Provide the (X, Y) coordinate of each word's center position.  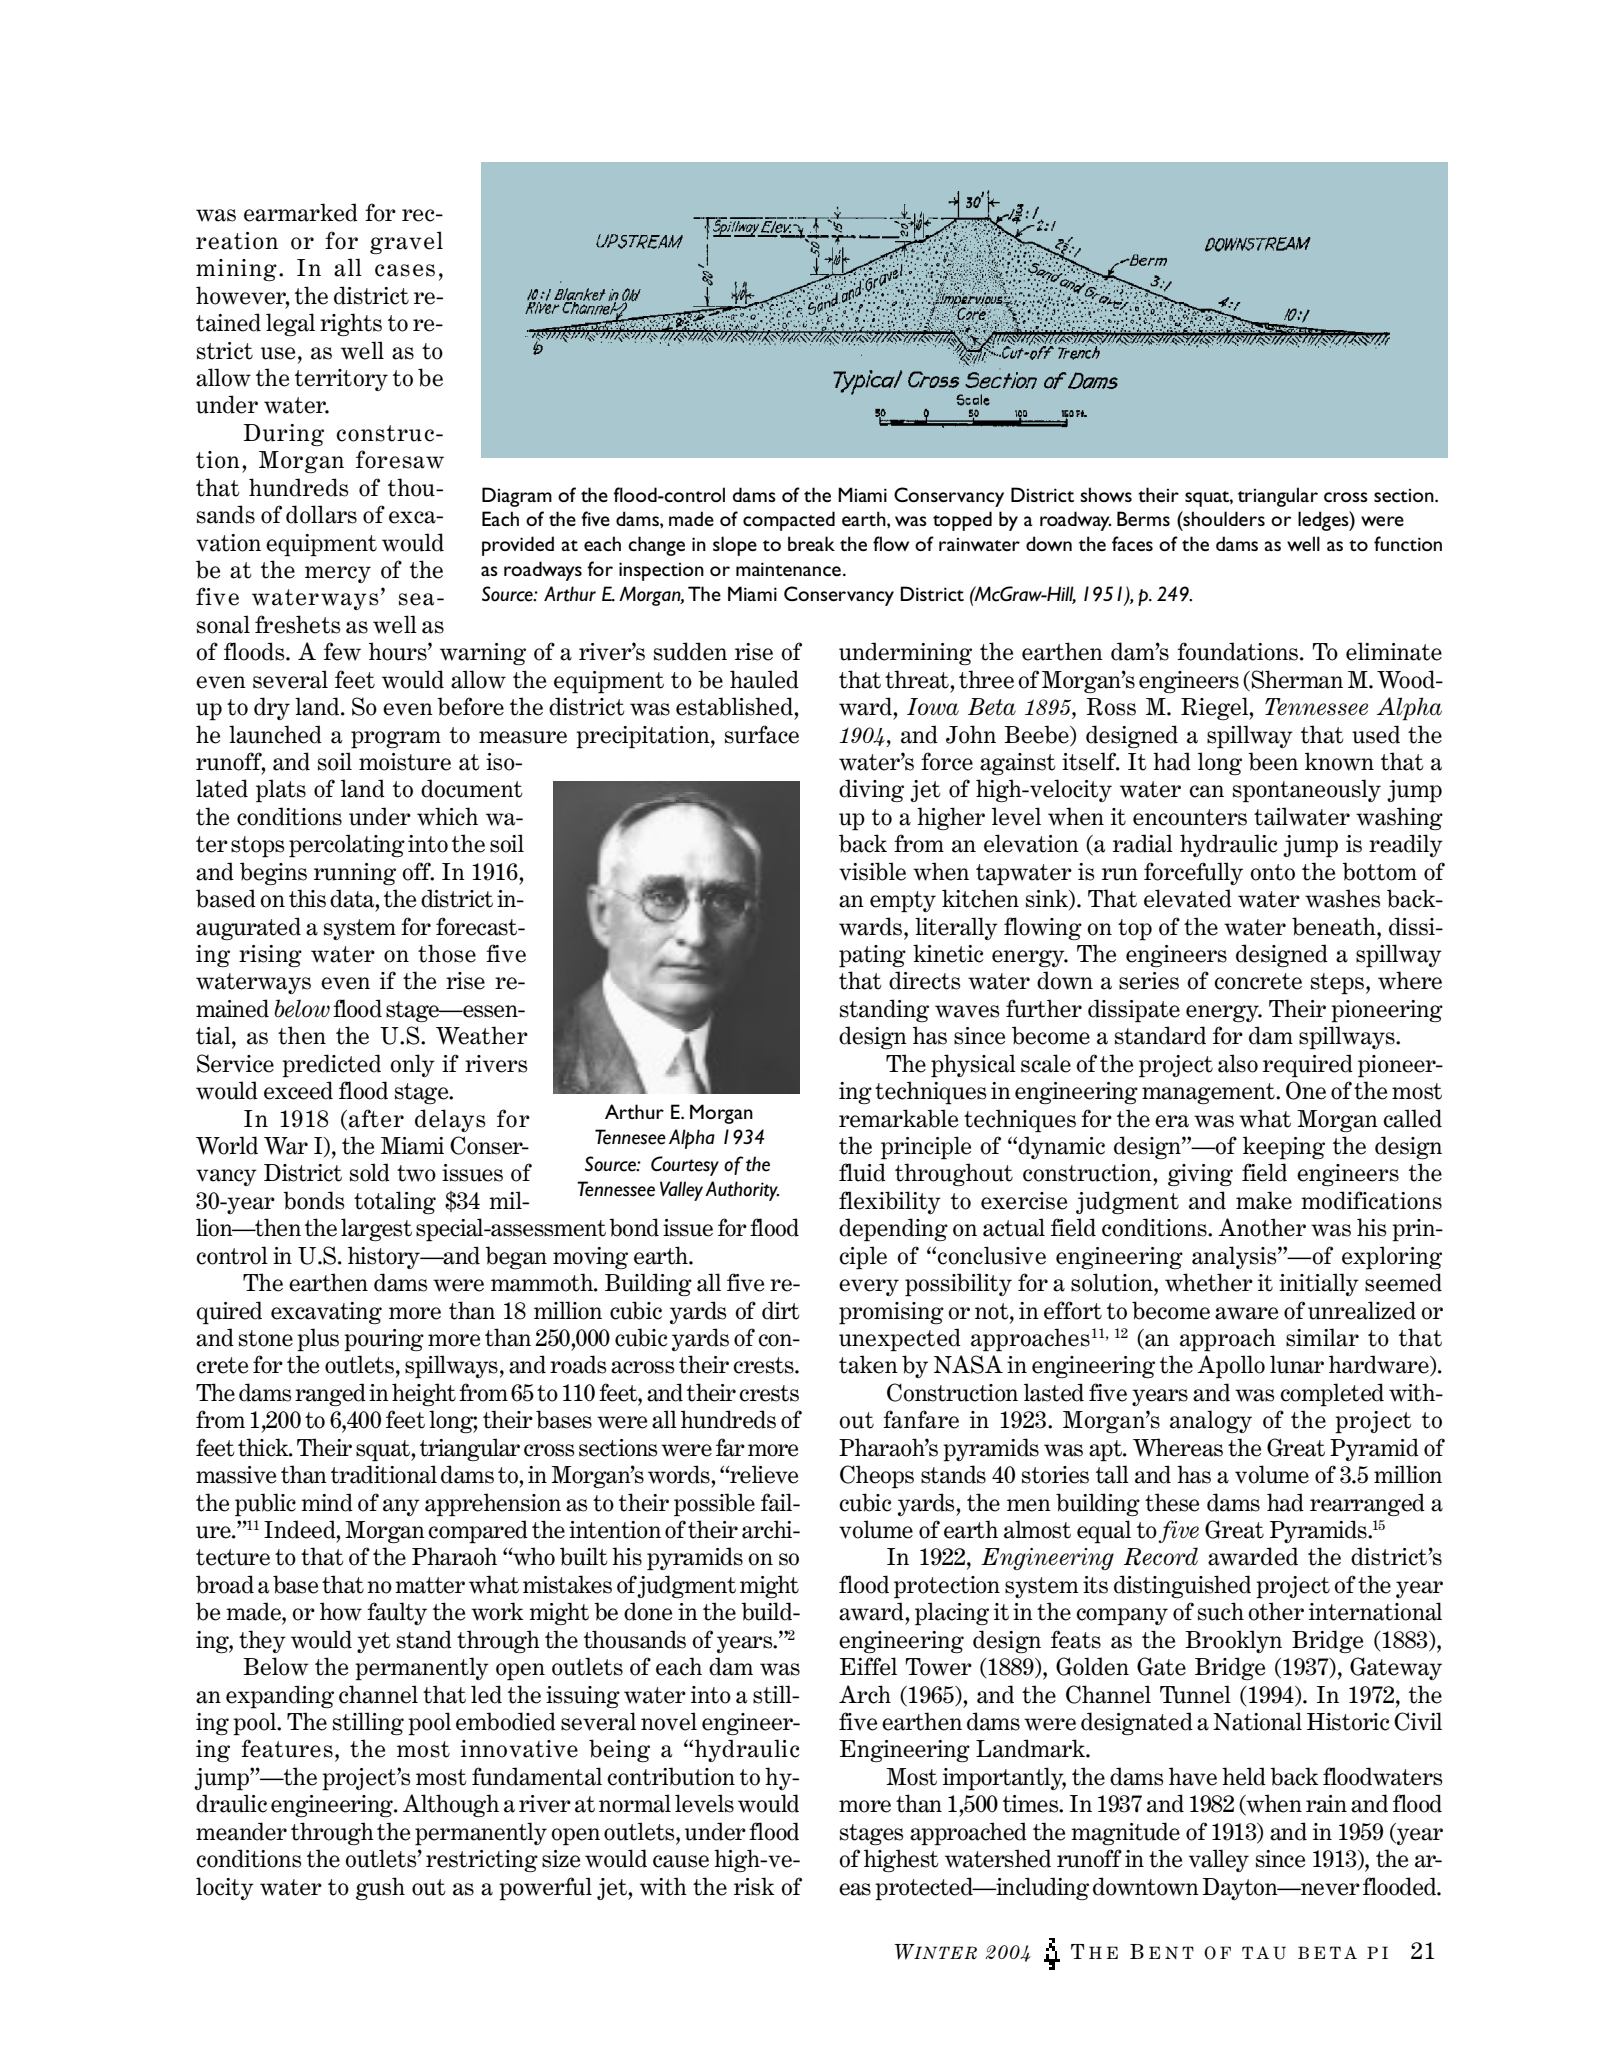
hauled (764, 679)
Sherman (1296, 680)
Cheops (877, 1477)
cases (405, 270)
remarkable (898, 1118)
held (1244, 1776)
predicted (331, 1066)
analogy (1211, 1421)
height (424, 1394)
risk (754, 1886)
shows (1106, 494)
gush (380, 1888)
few (342, 651)
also (1238, 1063)
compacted (789, 521)
